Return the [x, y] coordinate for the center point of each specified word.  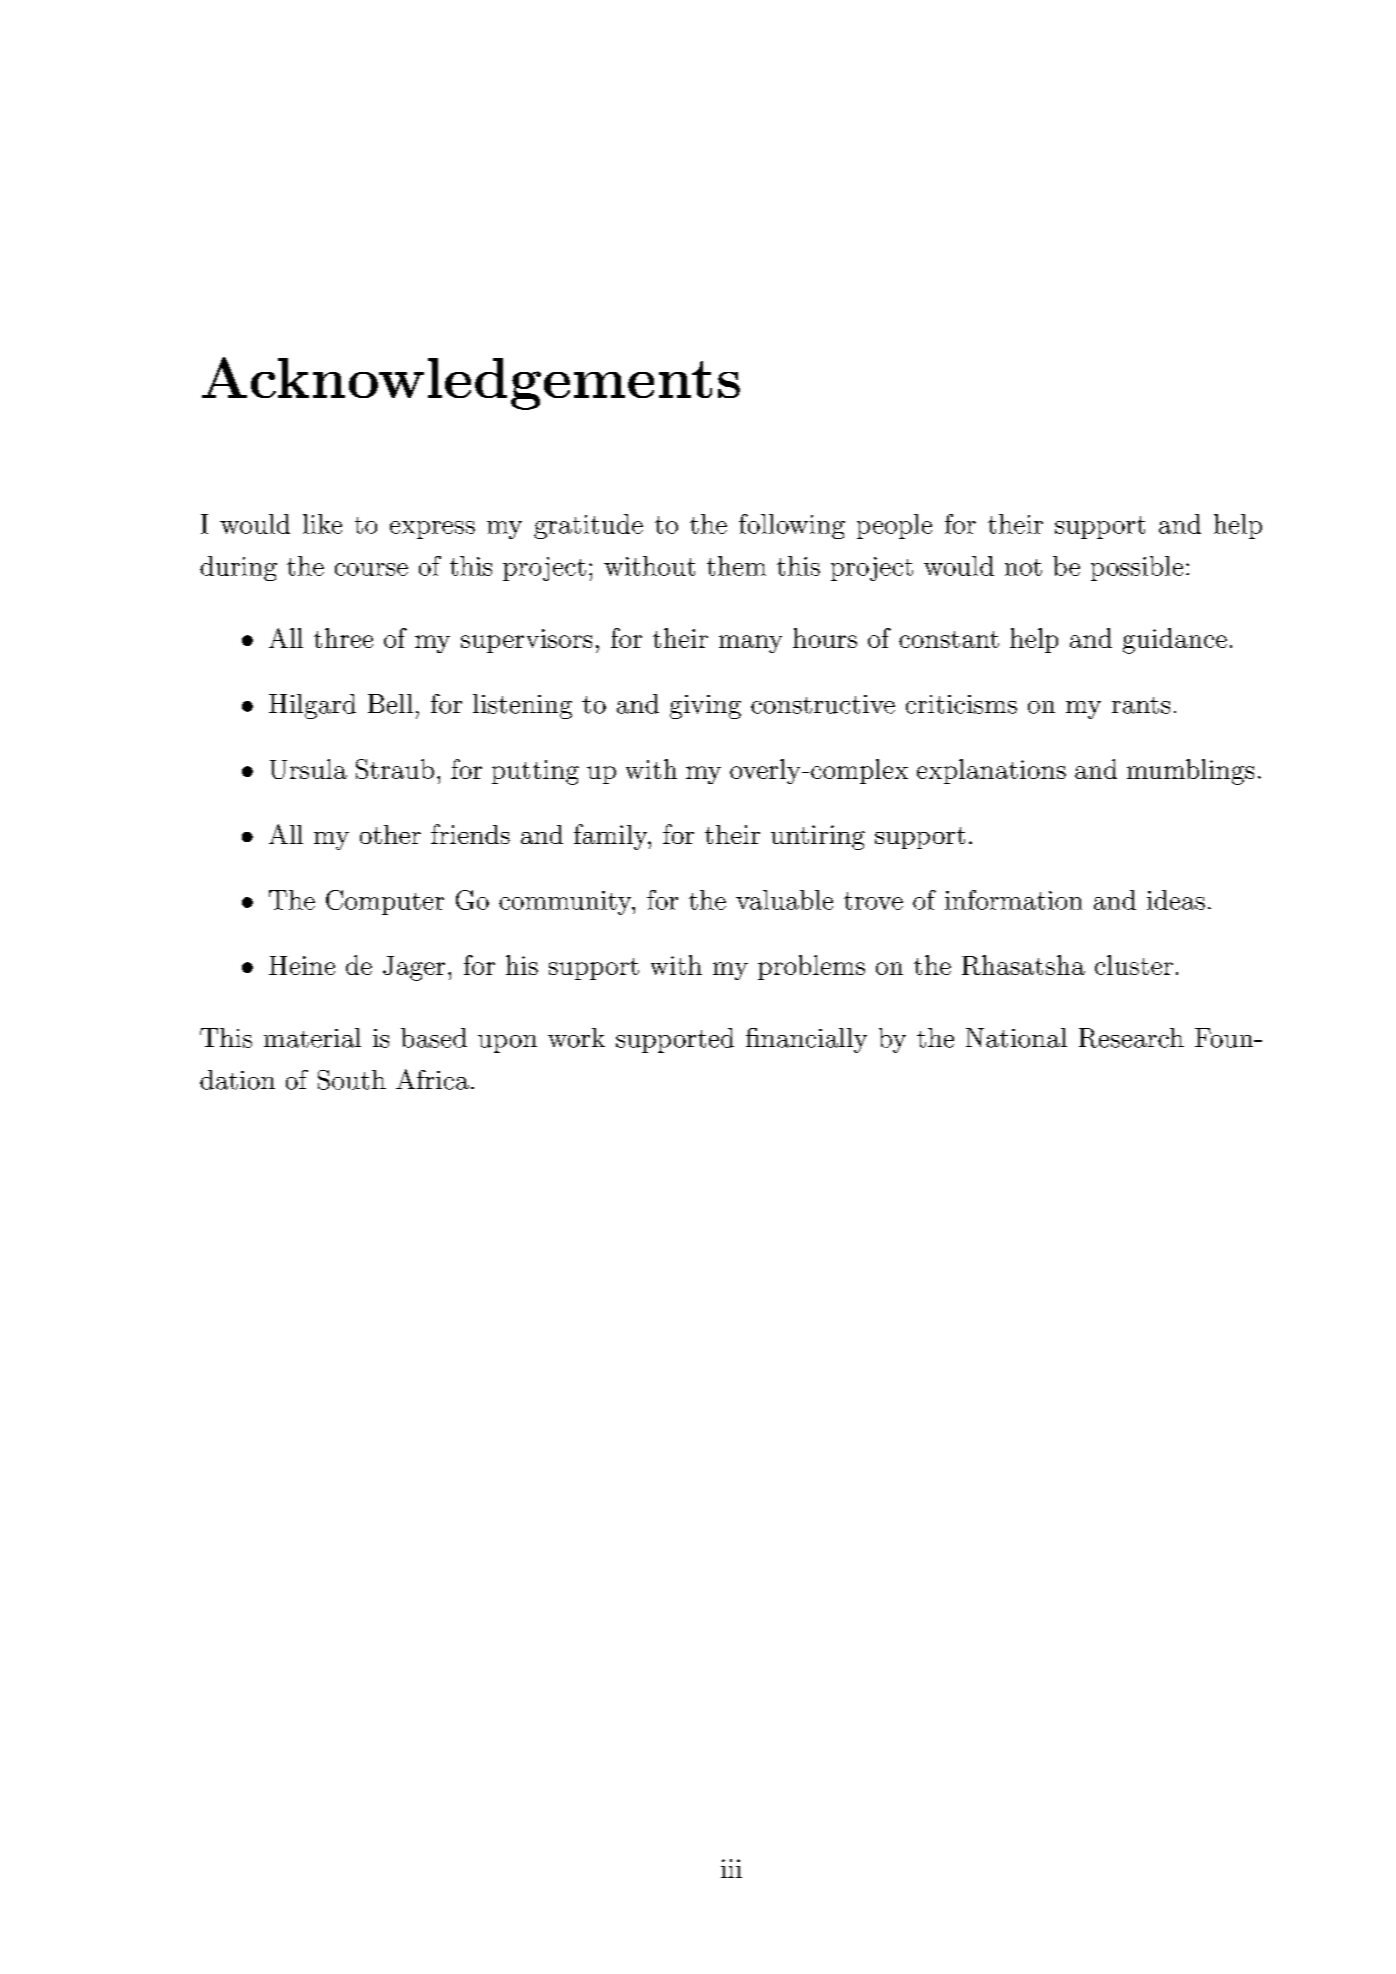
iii [731, 1868]
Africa [432, 1079]
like [322, 524]
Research [1131, 1038]
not [1023, 567]
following [792, 526]
